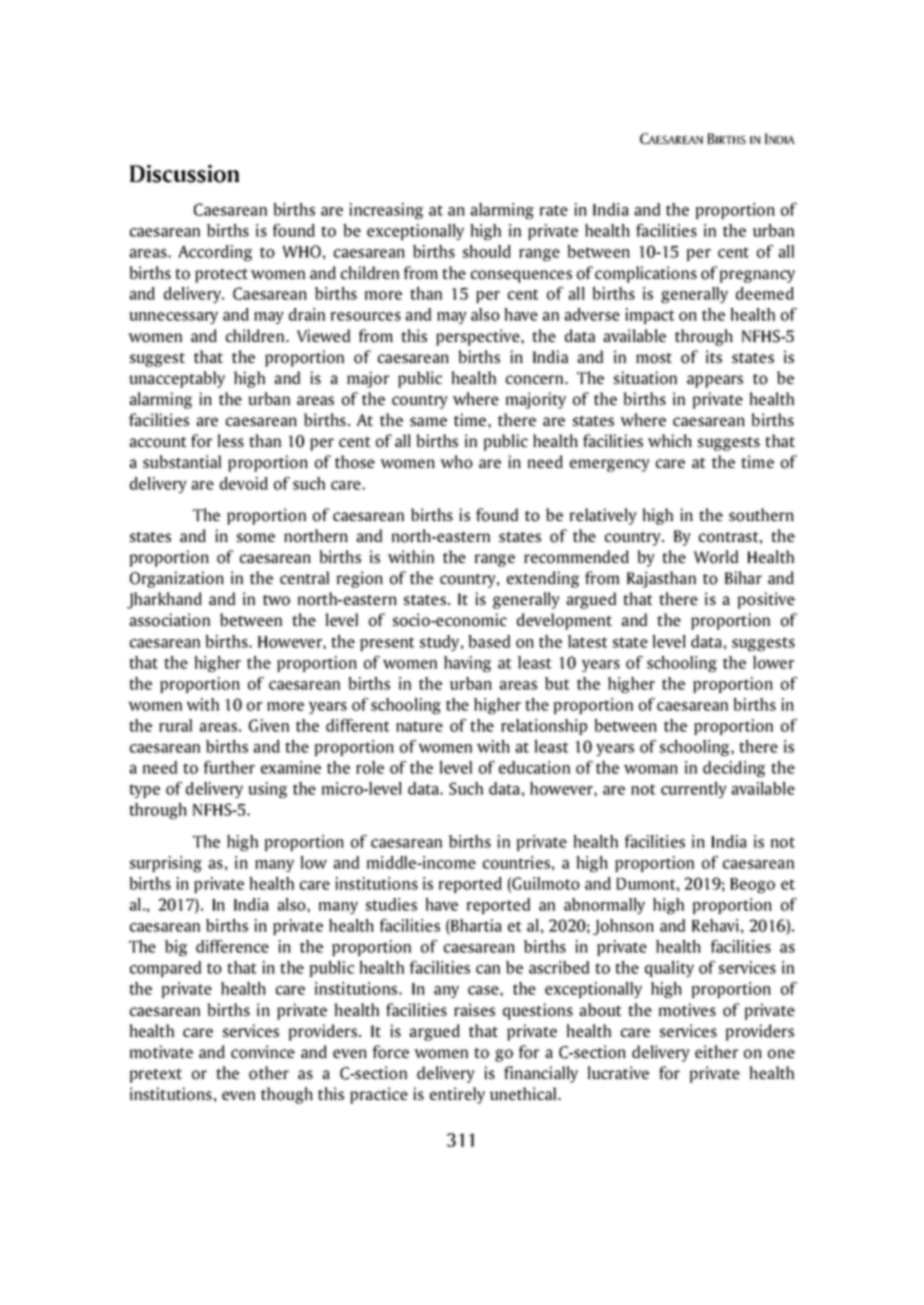 Image resolution: width=924 pixels, height=1305 pixels. I want to click on same, so click(428, 421).
